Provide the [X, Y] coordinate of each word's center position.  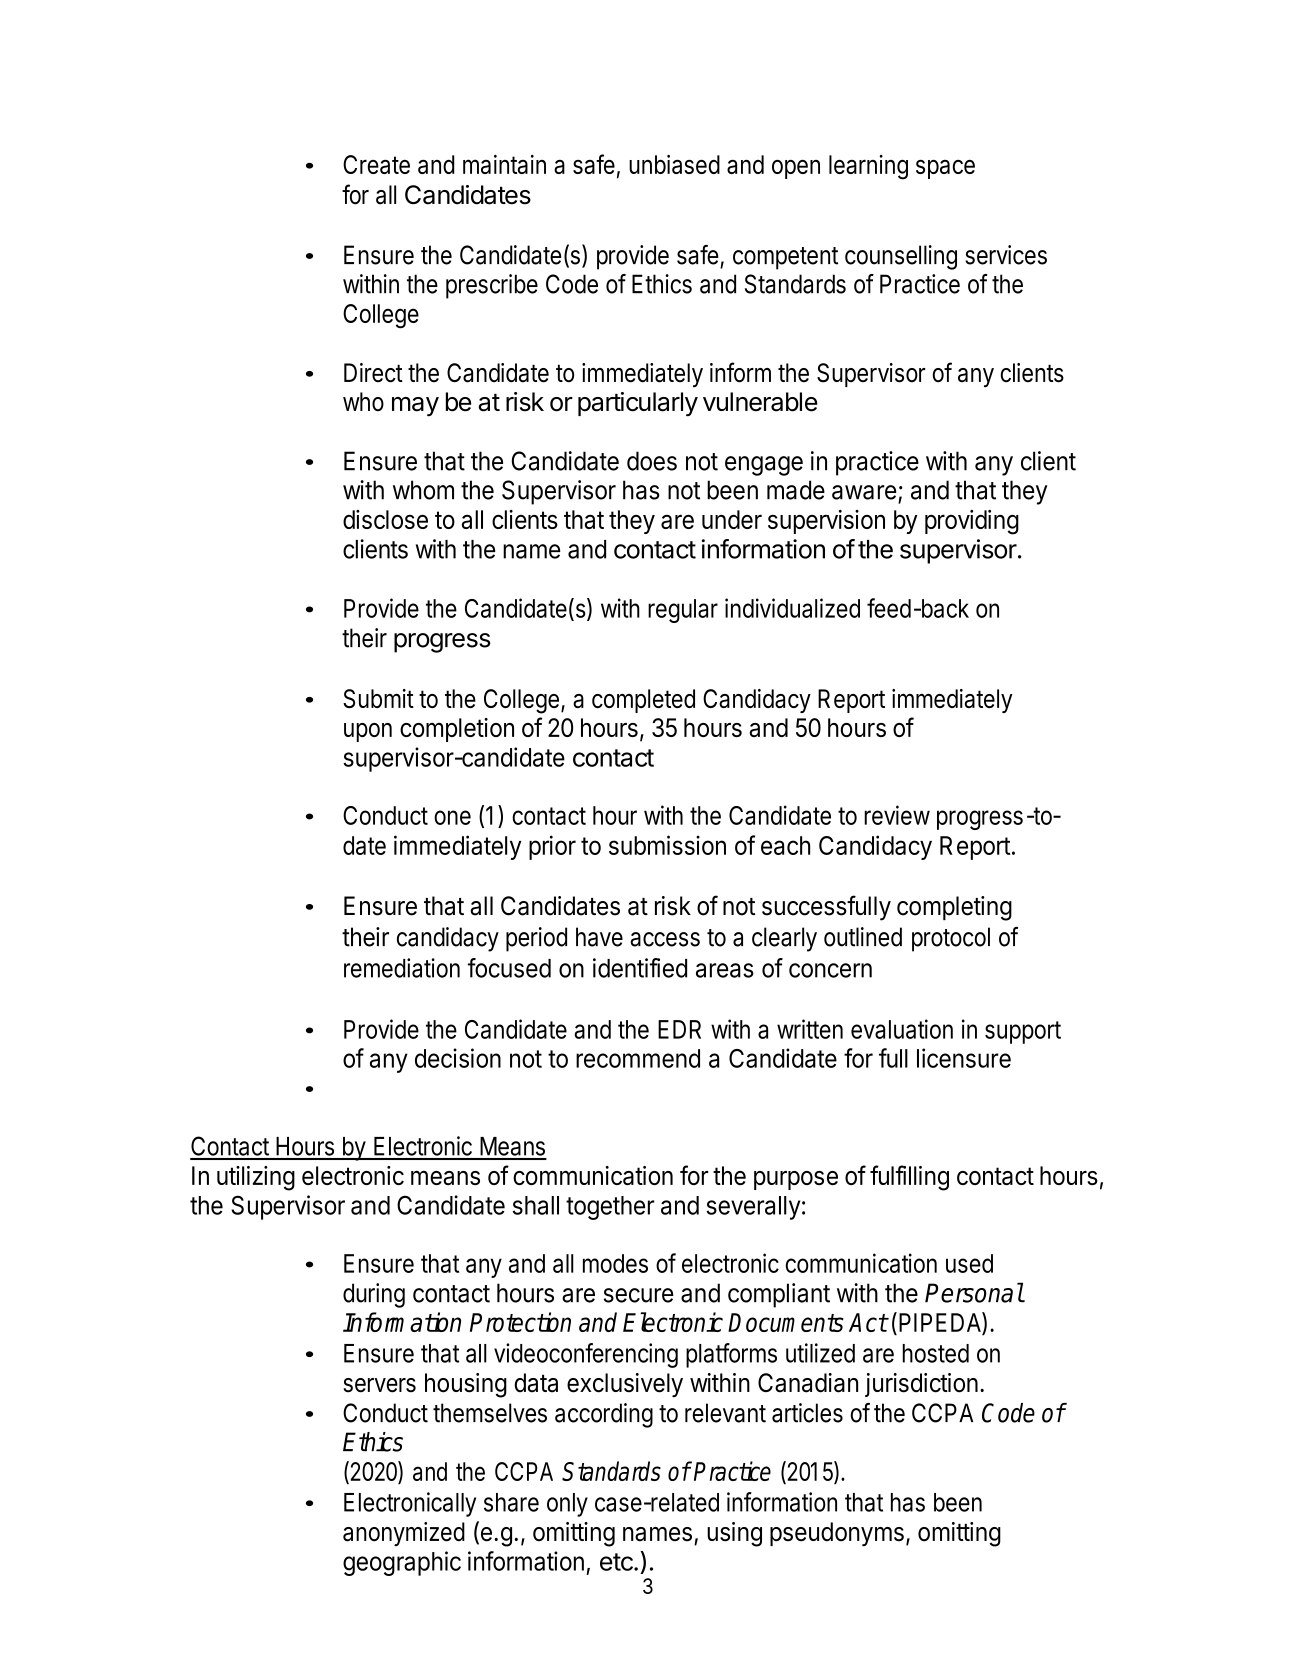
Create [376, 164]
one [452, 817]
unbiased [674, 164]
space [945, 169]
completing [954, 908]
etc [617, 1562]
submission [667, 845]
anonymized [404, 1534]
